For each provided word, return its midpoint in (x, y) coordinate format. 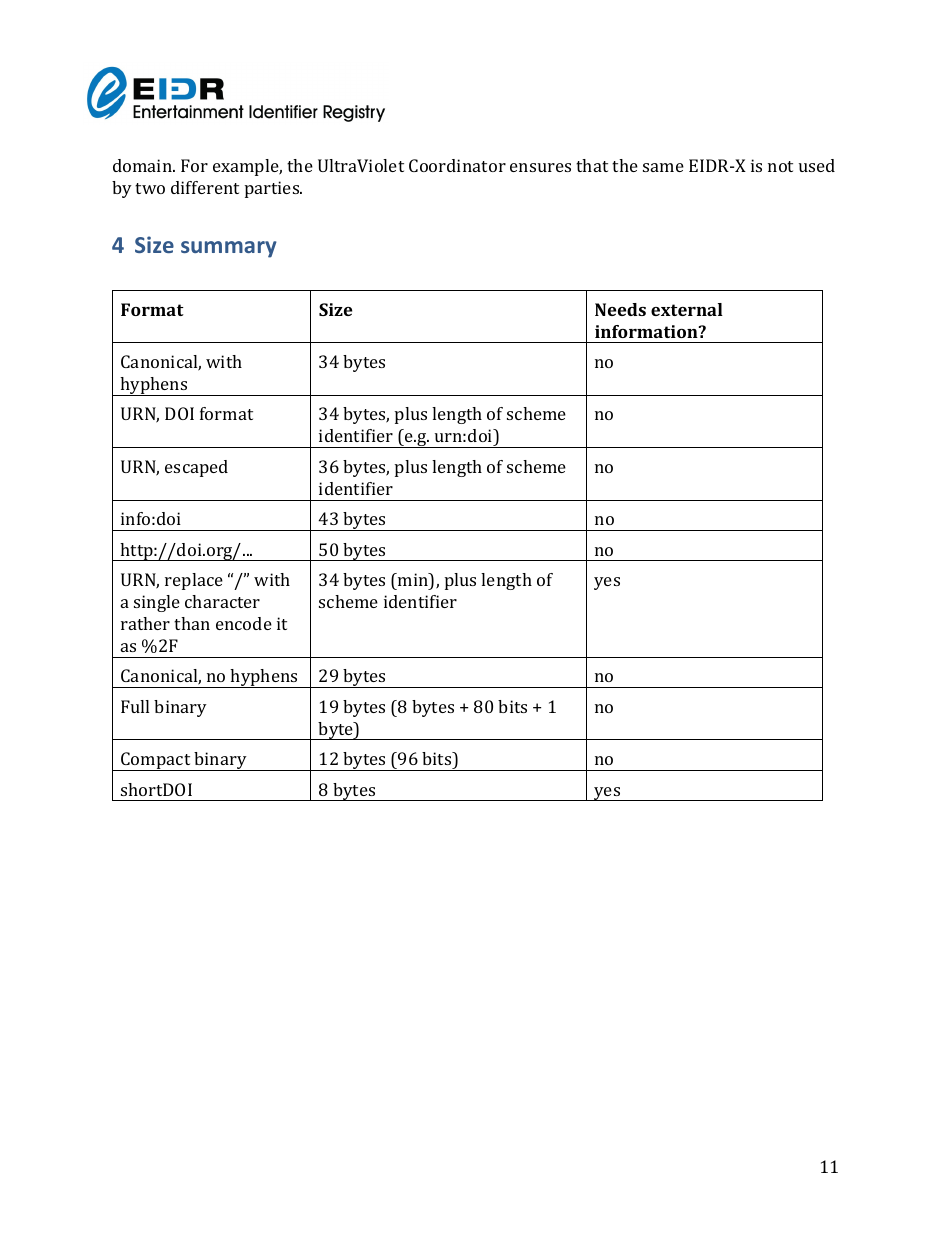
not (780, 166)
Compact (156, 761)
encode (244, 623)
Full (135, 706)
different (205, 187)
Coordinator (457, 165)
